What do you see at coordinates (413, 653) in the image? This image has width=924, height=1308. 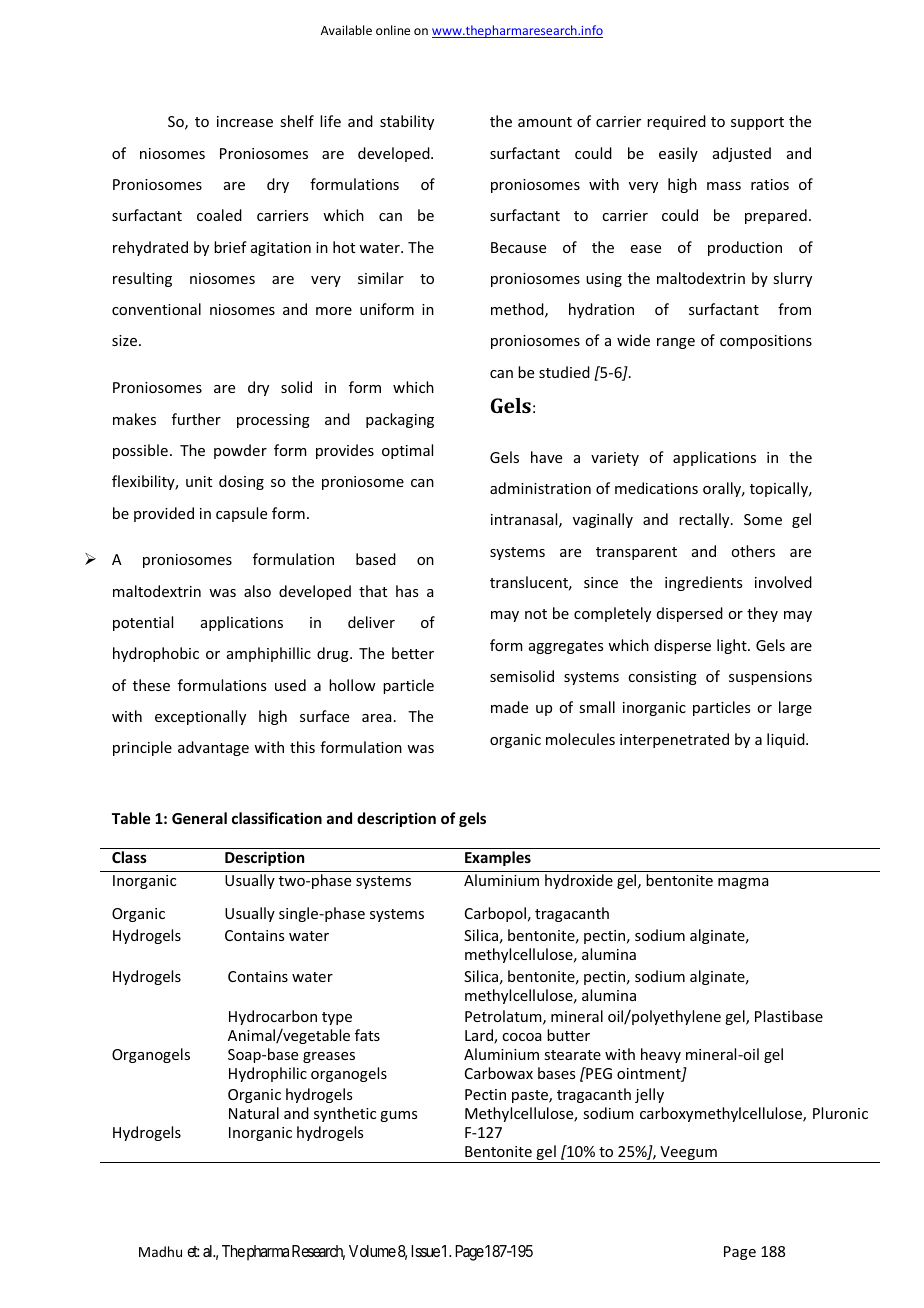 I see `better` at bounding box center [413, 653].
